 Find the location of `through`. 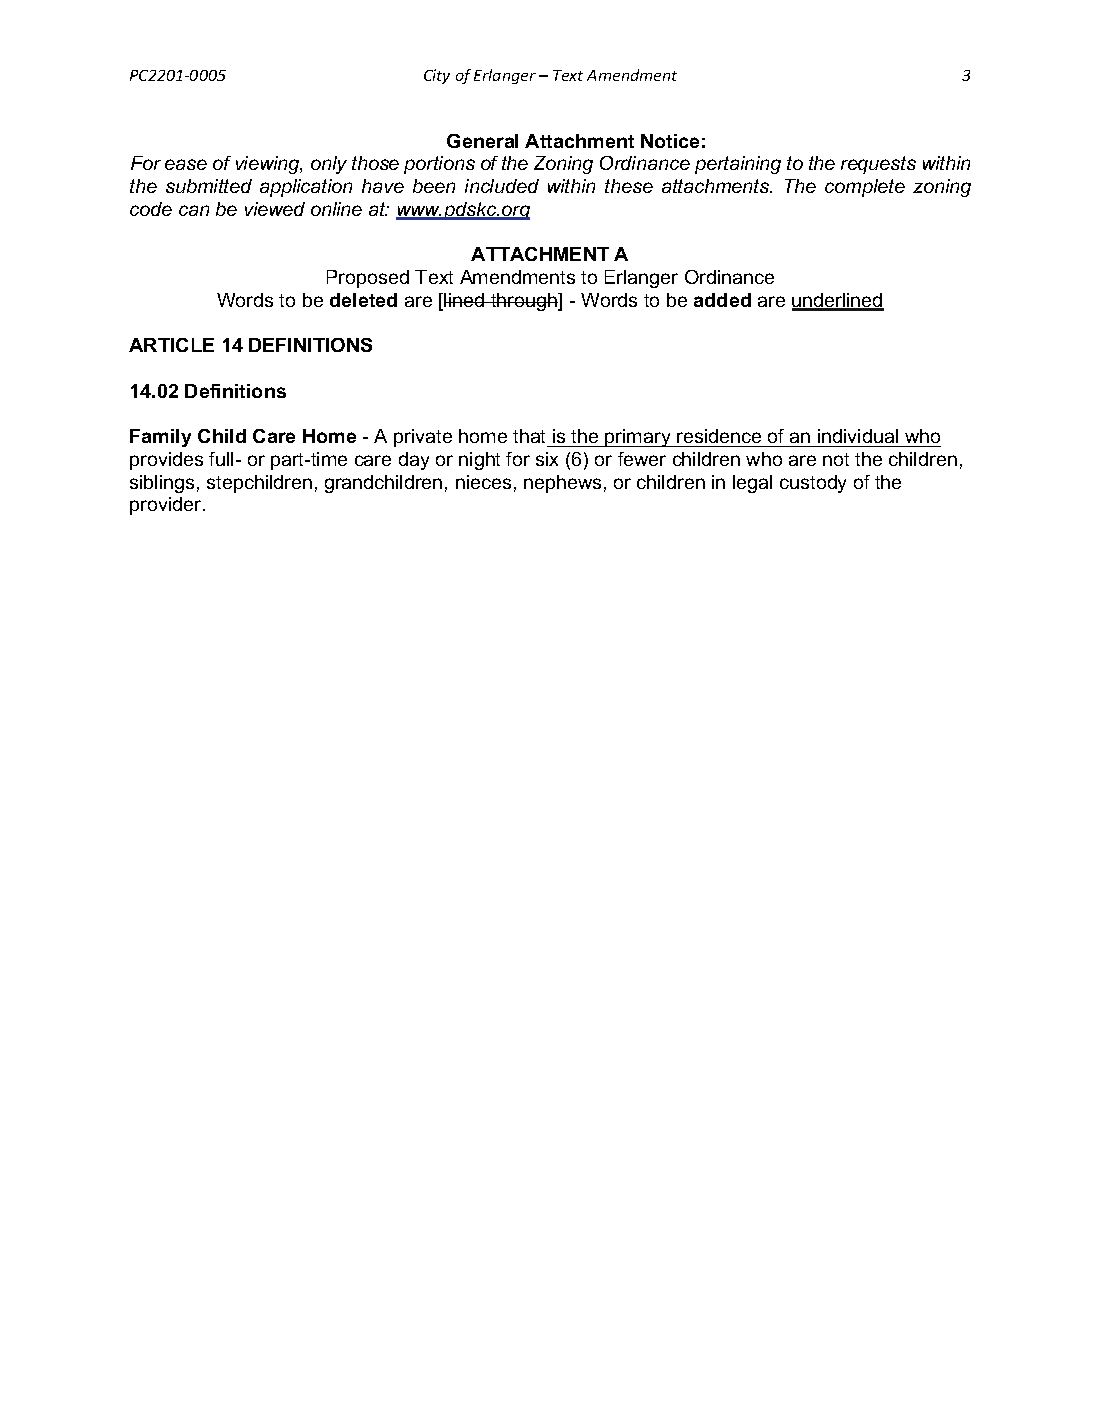

through is located at coordinates (524, 302).
